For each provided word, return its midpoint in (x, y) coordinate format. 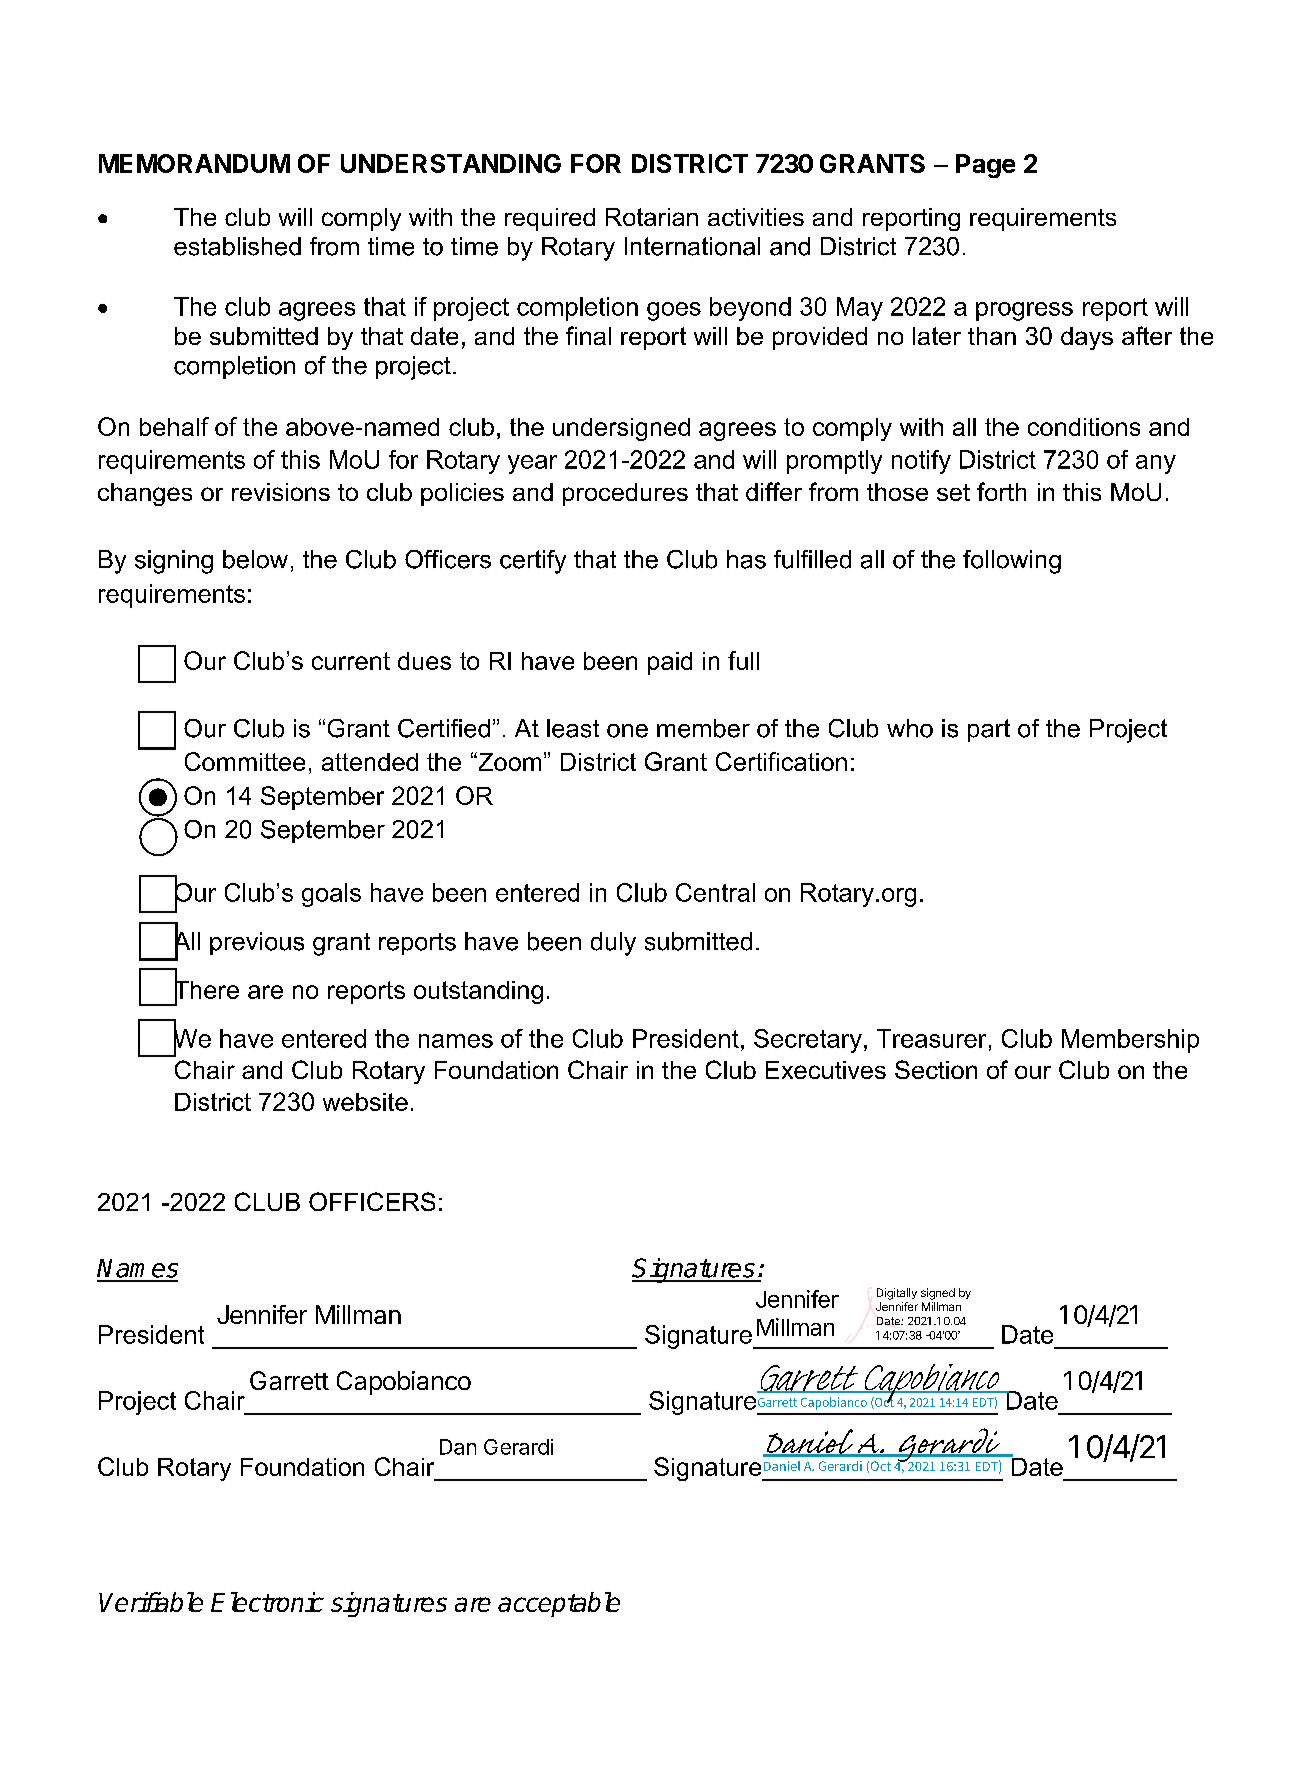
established (237, 246)
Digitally (897, 1294)
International (692, 246)
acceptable (559, 1604)
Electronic (267, 1602)
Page (985, 166)
